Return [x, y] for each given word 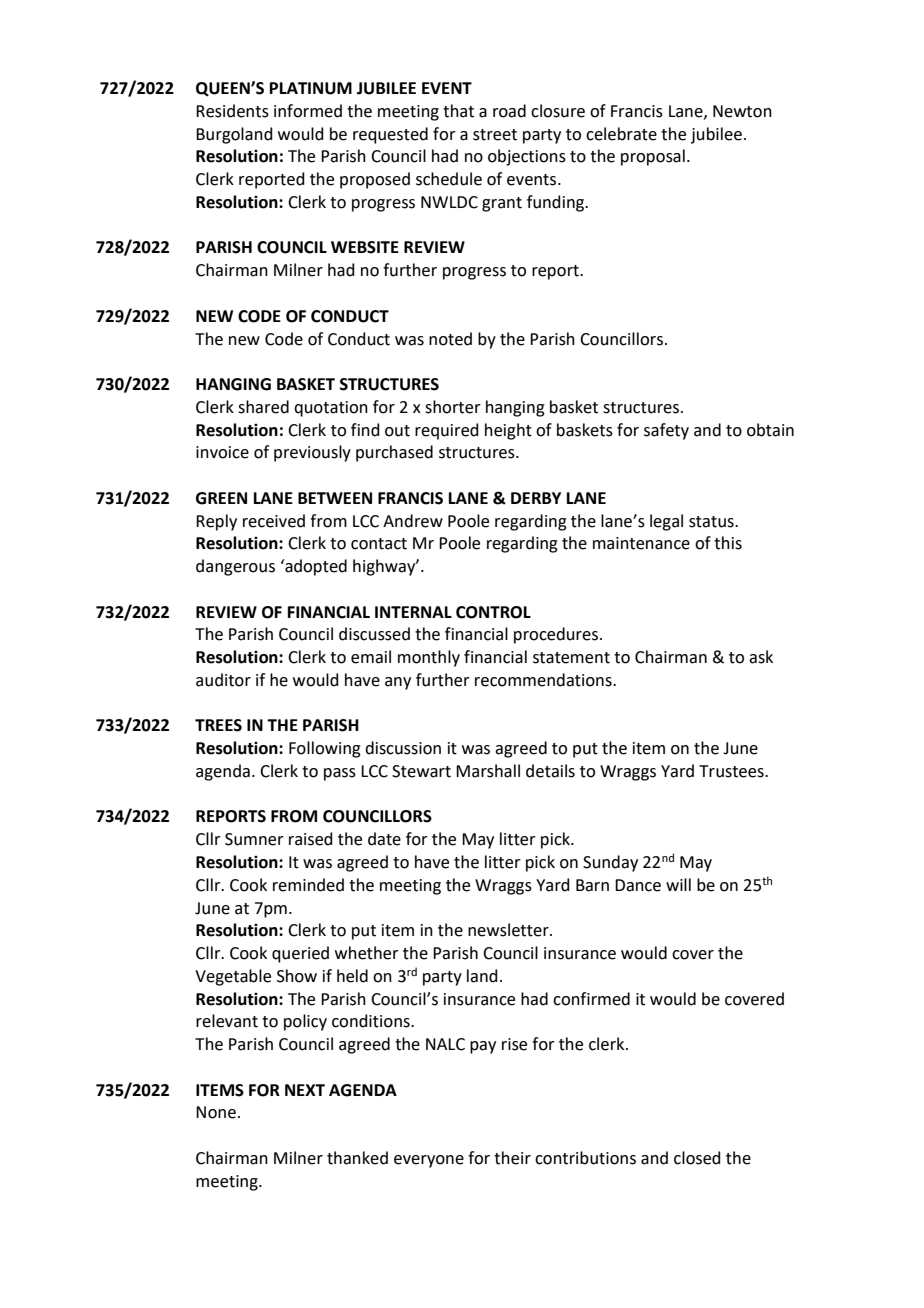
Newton [742, 111]
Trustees [732, 771]
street [495, 135]
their [512, 1158]
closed [697, 1158]
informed [308, 111]
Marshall [488, 771]
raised [311, 839]
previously [312, 453]
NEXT [305, 1090]
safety [666, 431]
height [508, 431]
